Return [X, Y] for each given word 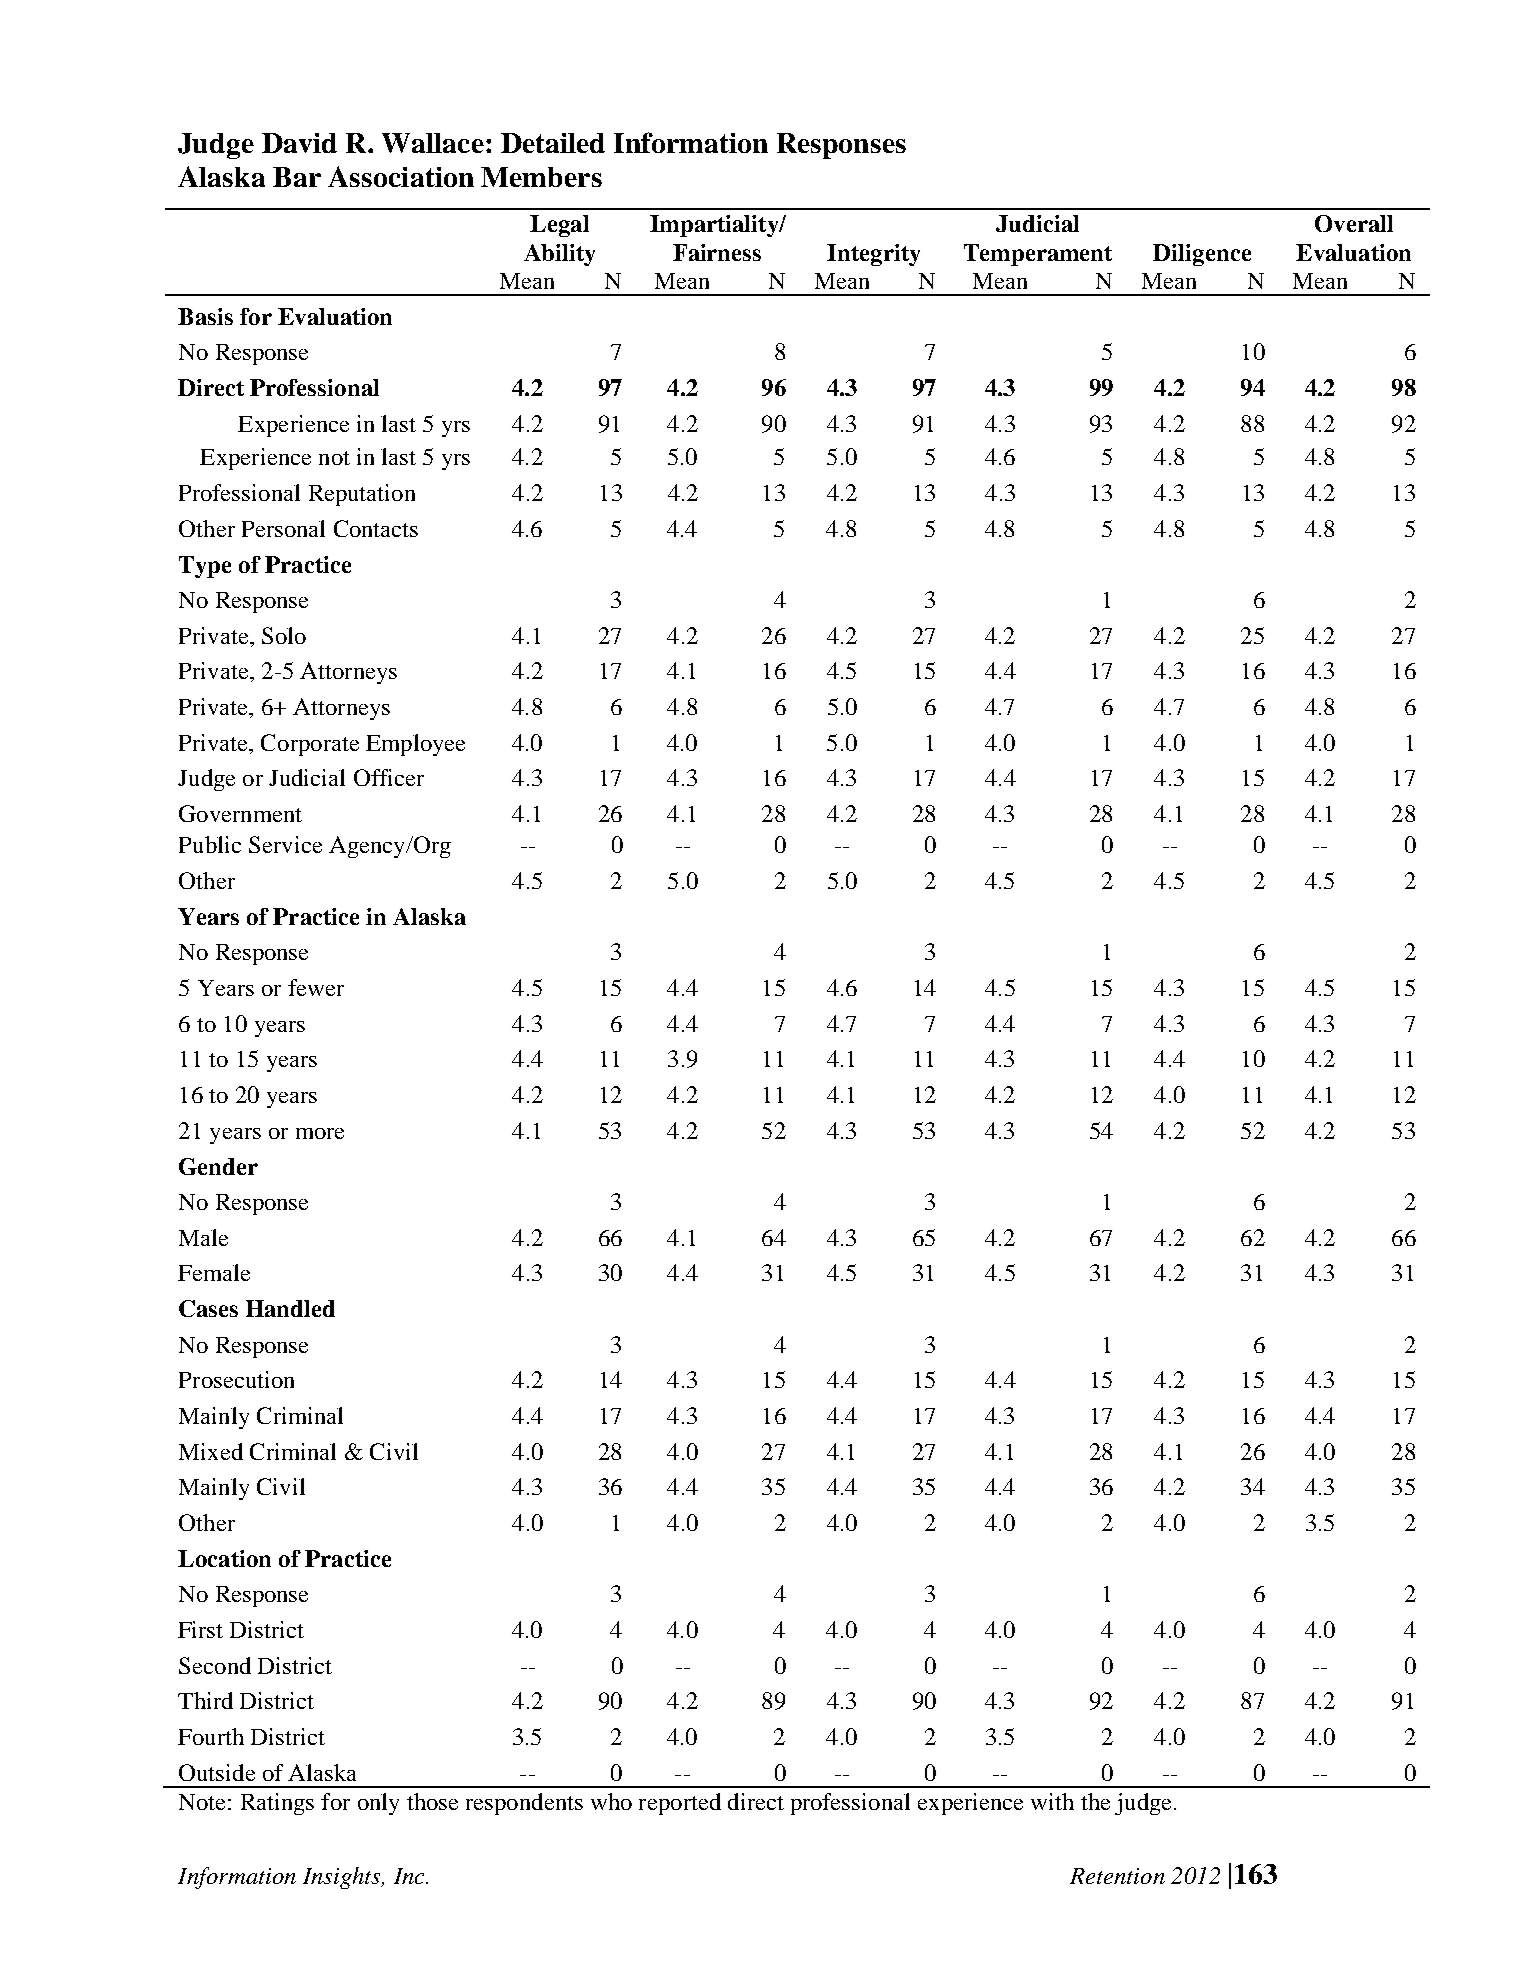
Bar [297, 177]
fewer [316, 987]
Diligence [1202, 255]
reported [680, 1804]
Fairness [717, 252]
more [320, 1133]
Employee [415, 745]
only [378, 1804]
